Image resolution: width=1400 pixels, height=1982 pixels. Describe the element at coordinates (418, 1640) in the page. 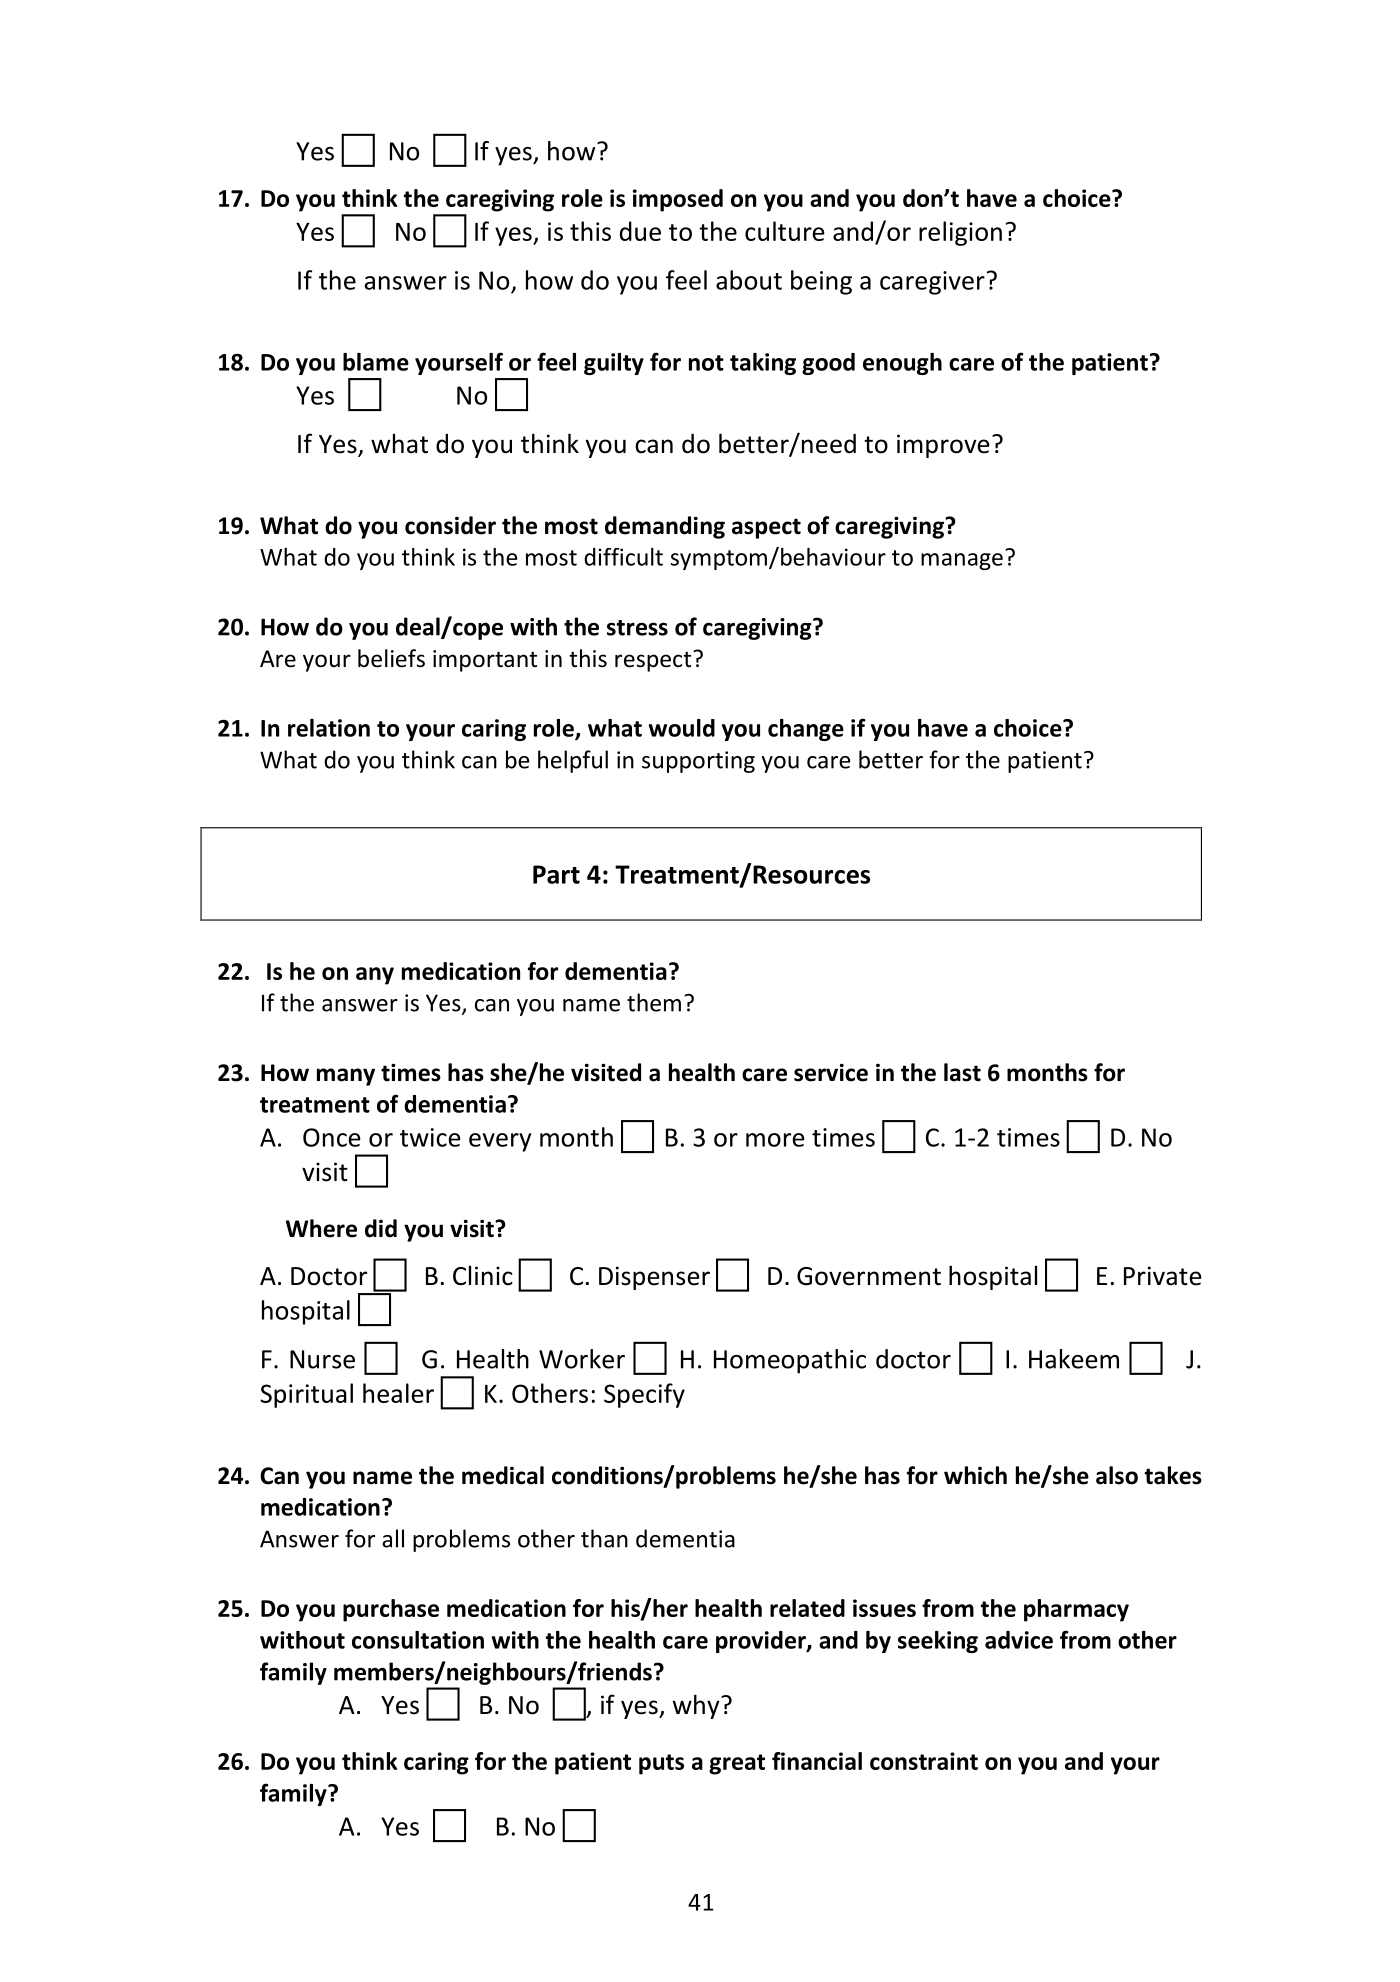

I see `consultation` at that location.
